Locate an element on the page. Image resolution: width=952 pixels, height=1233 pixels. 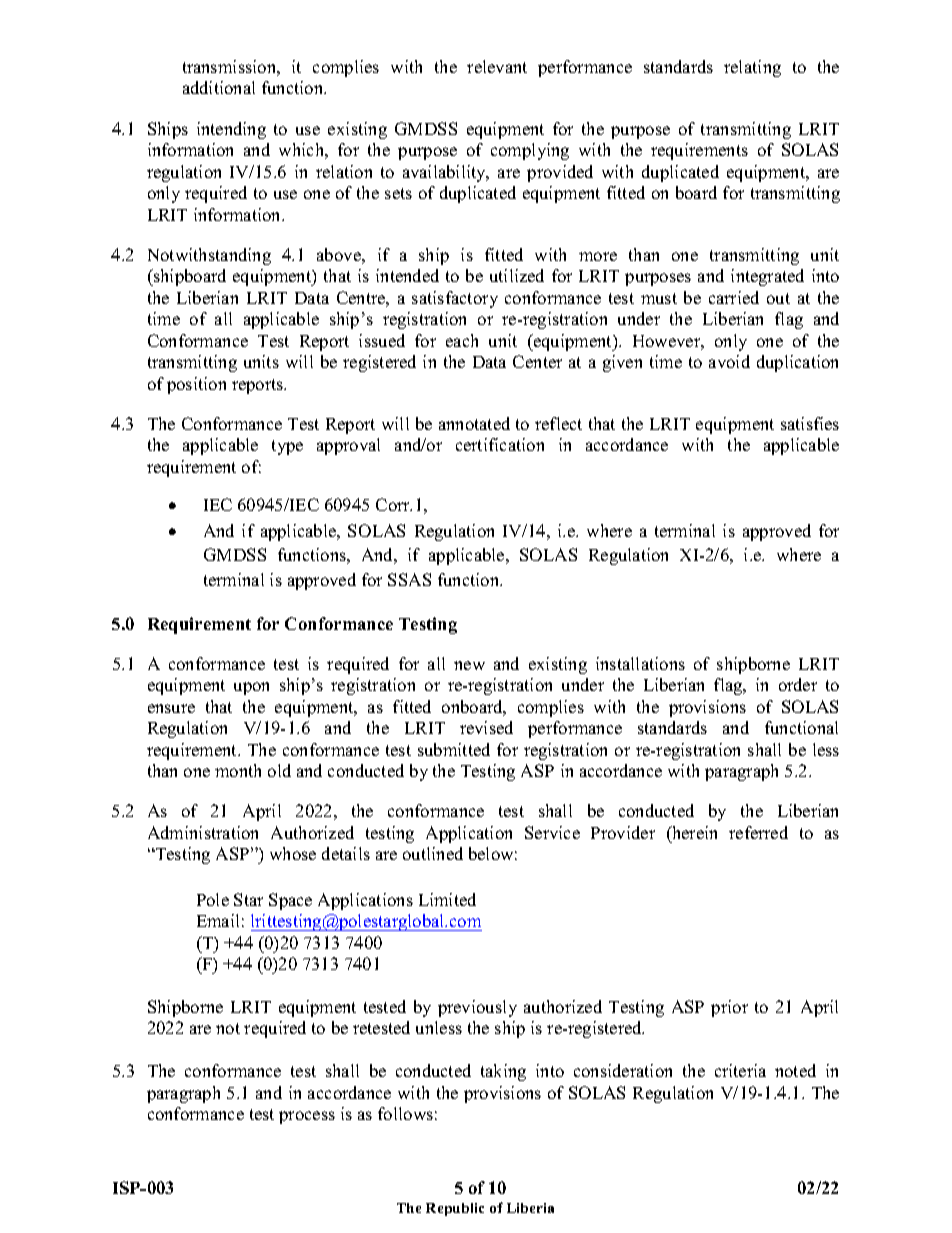
upon is located at coordinates (251, 688).
